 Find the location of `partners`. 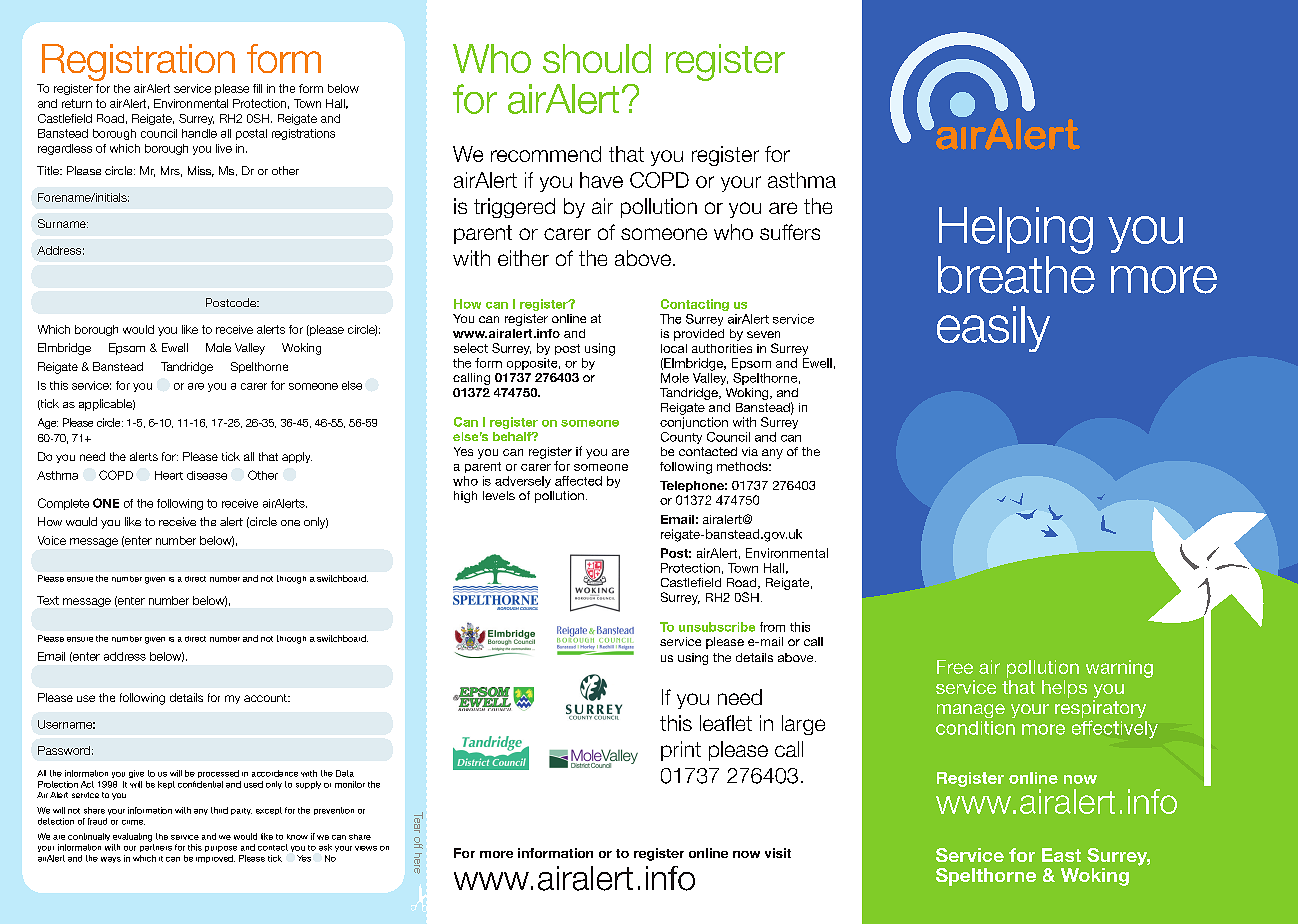

partners is located at coordinates (156, 848).
